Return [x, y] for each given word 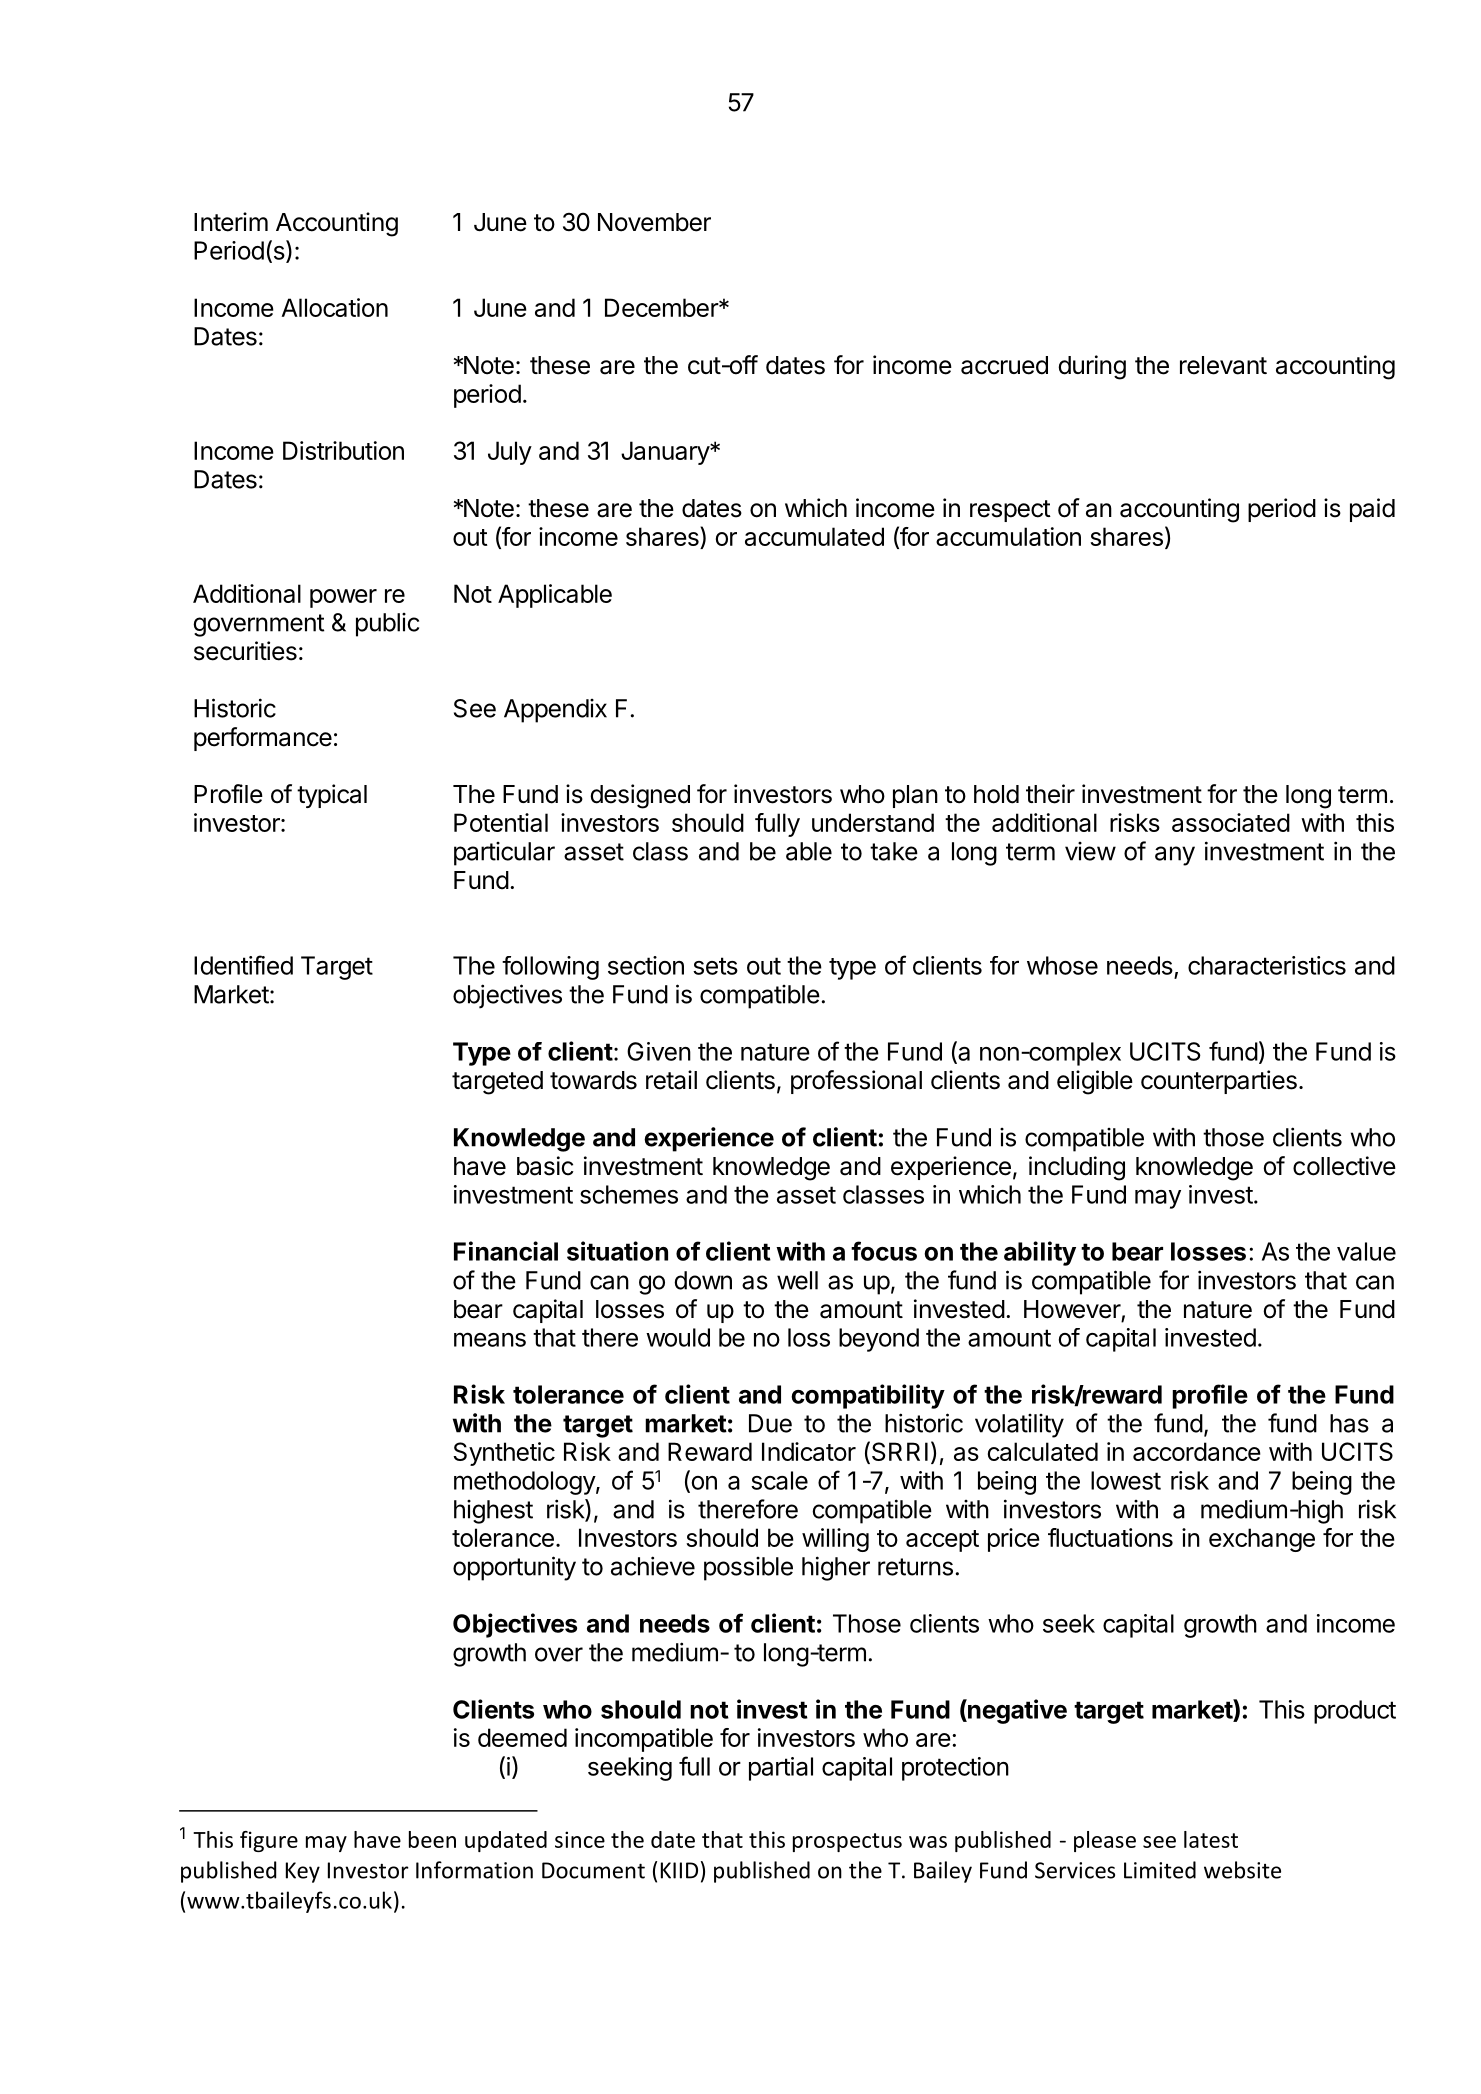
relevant [1223, 365]
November [654, 222]
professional [856, 1082]
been [432, 1839]
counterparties [1219, 1082]
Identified [243, 965]
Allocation [335, 307]
